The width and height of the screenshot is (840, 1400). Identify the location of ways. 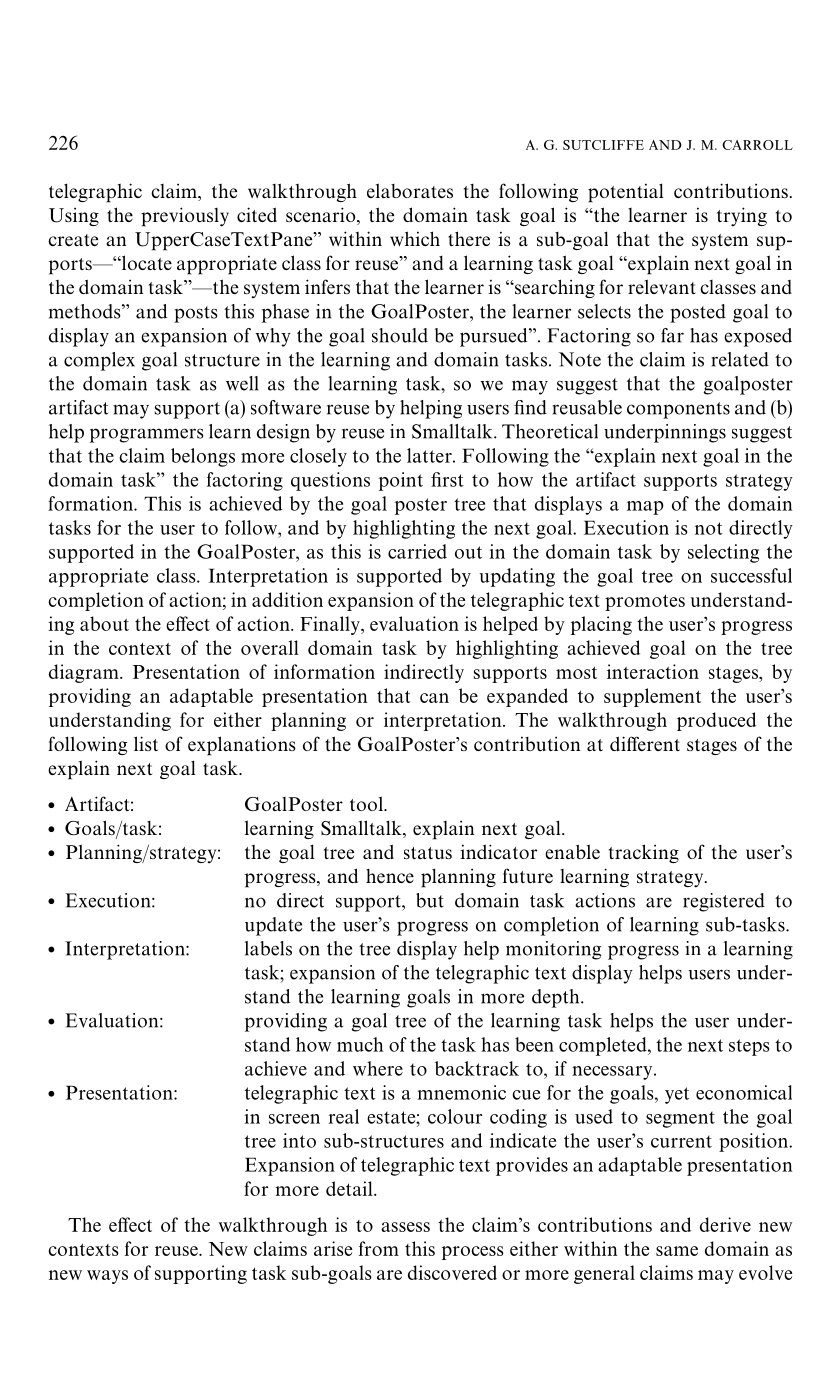
(107, 1277).
